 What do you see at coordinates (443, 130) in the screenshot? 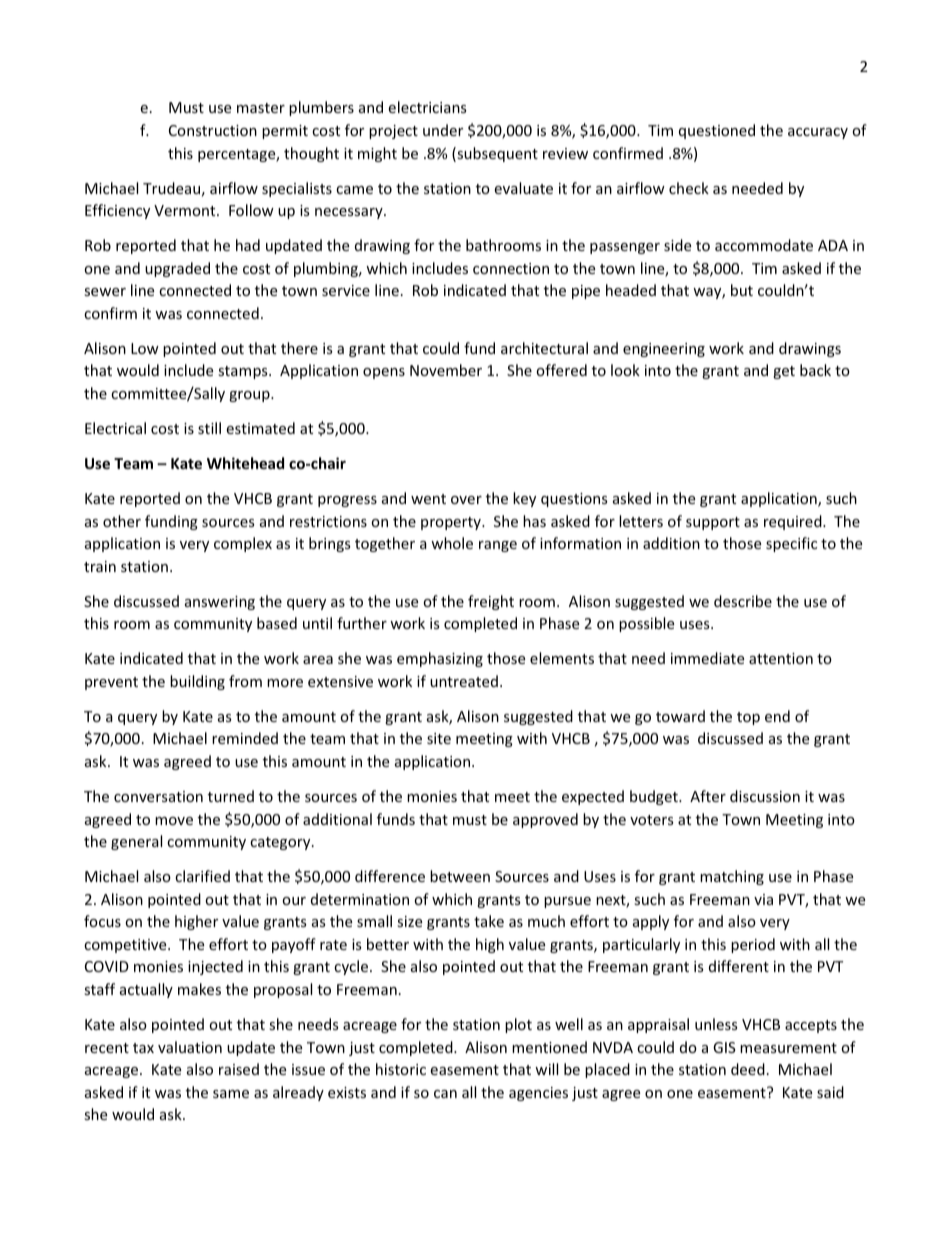
I see `under` at bounding box center [443, 130].
